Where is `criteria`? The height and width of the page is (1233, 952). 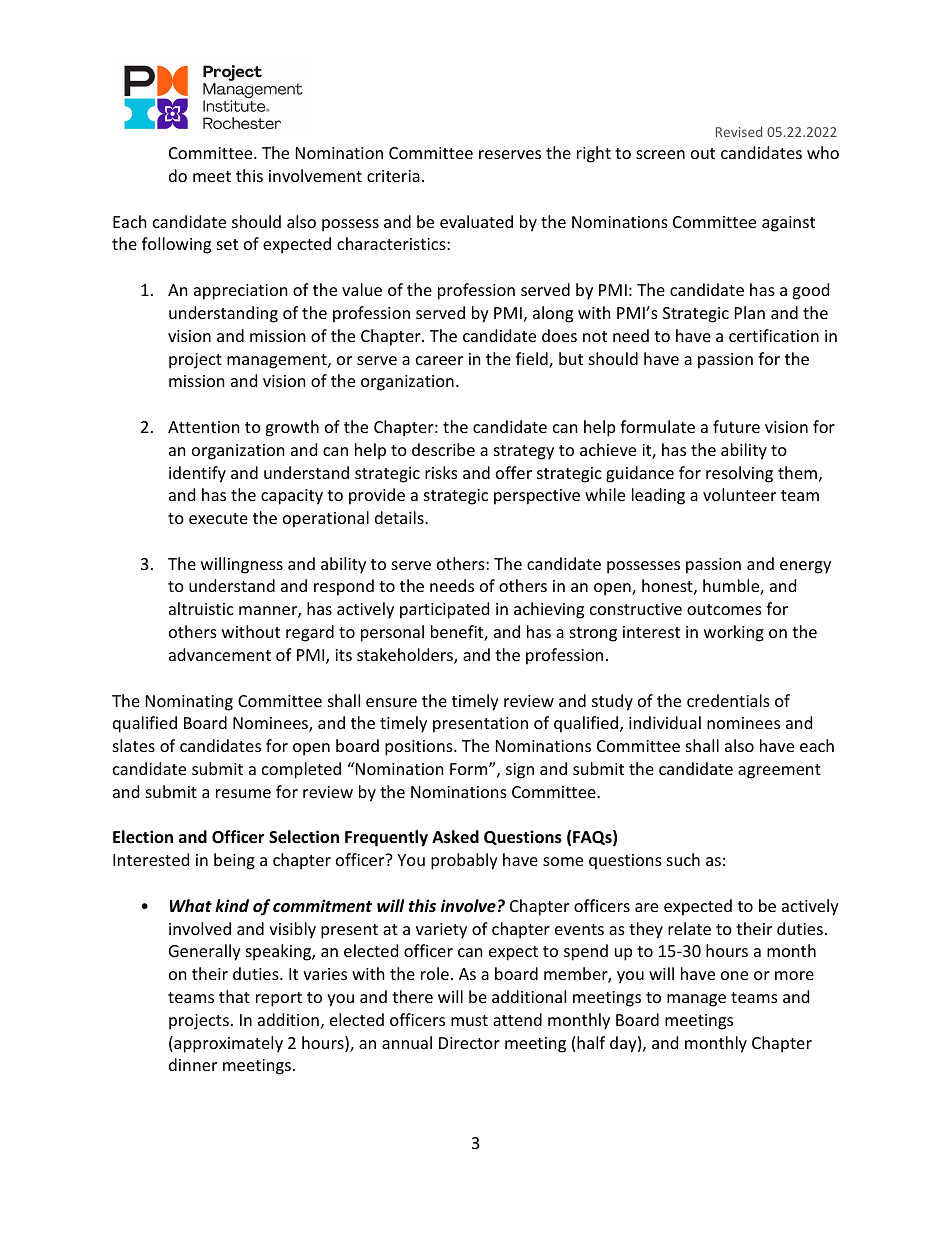 criteria is located at coordinates (393, 176).
